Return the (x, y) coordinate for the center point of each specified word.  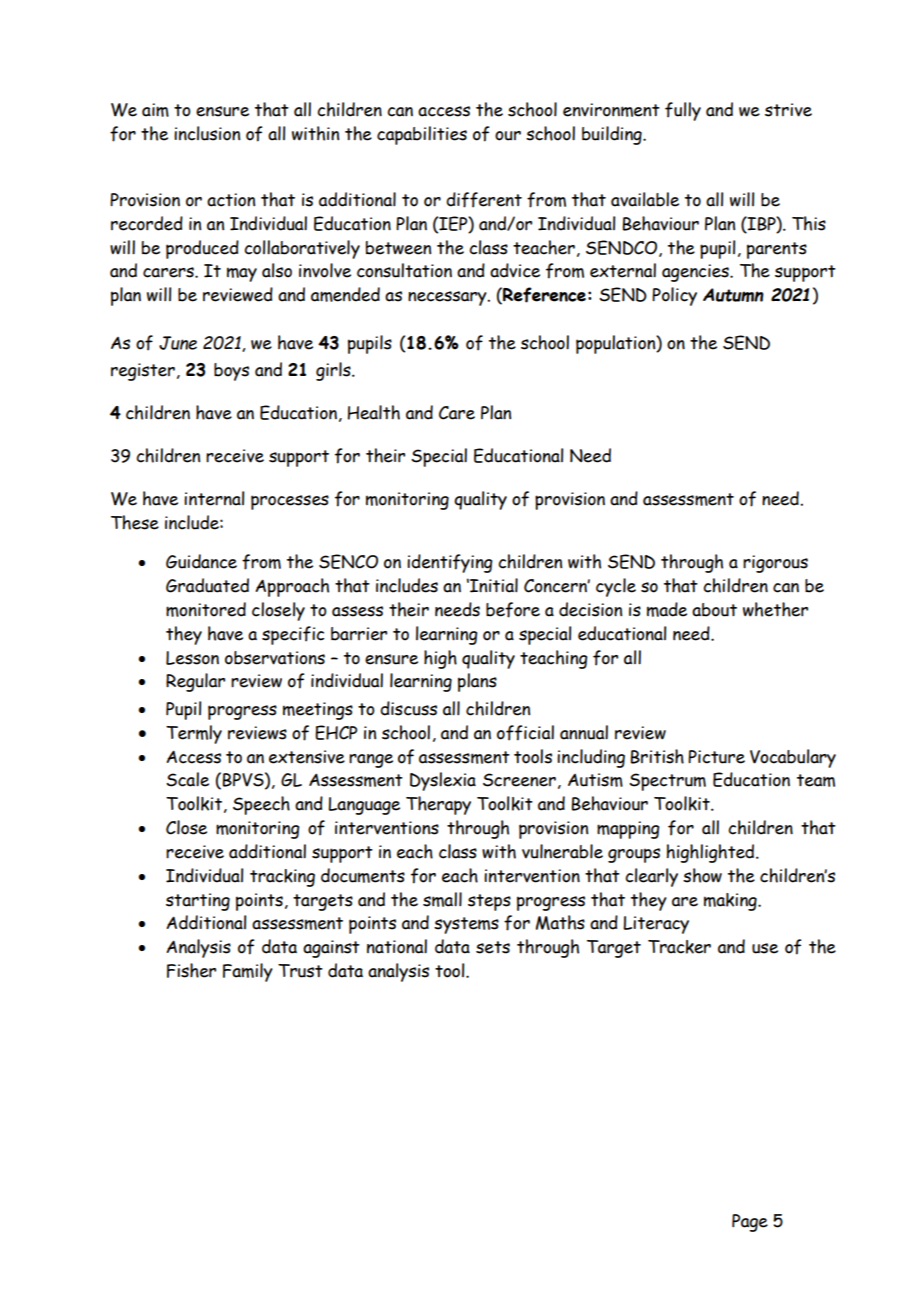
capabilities (422, 135)
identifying (450, 563)
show (702, 875)
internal (214, 498)
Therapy (438, 805)
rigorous (775, 564)
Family (248, 972)
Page (750, 1223)
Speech (261, 805)
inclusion (207, 133)
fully (683, 111)
